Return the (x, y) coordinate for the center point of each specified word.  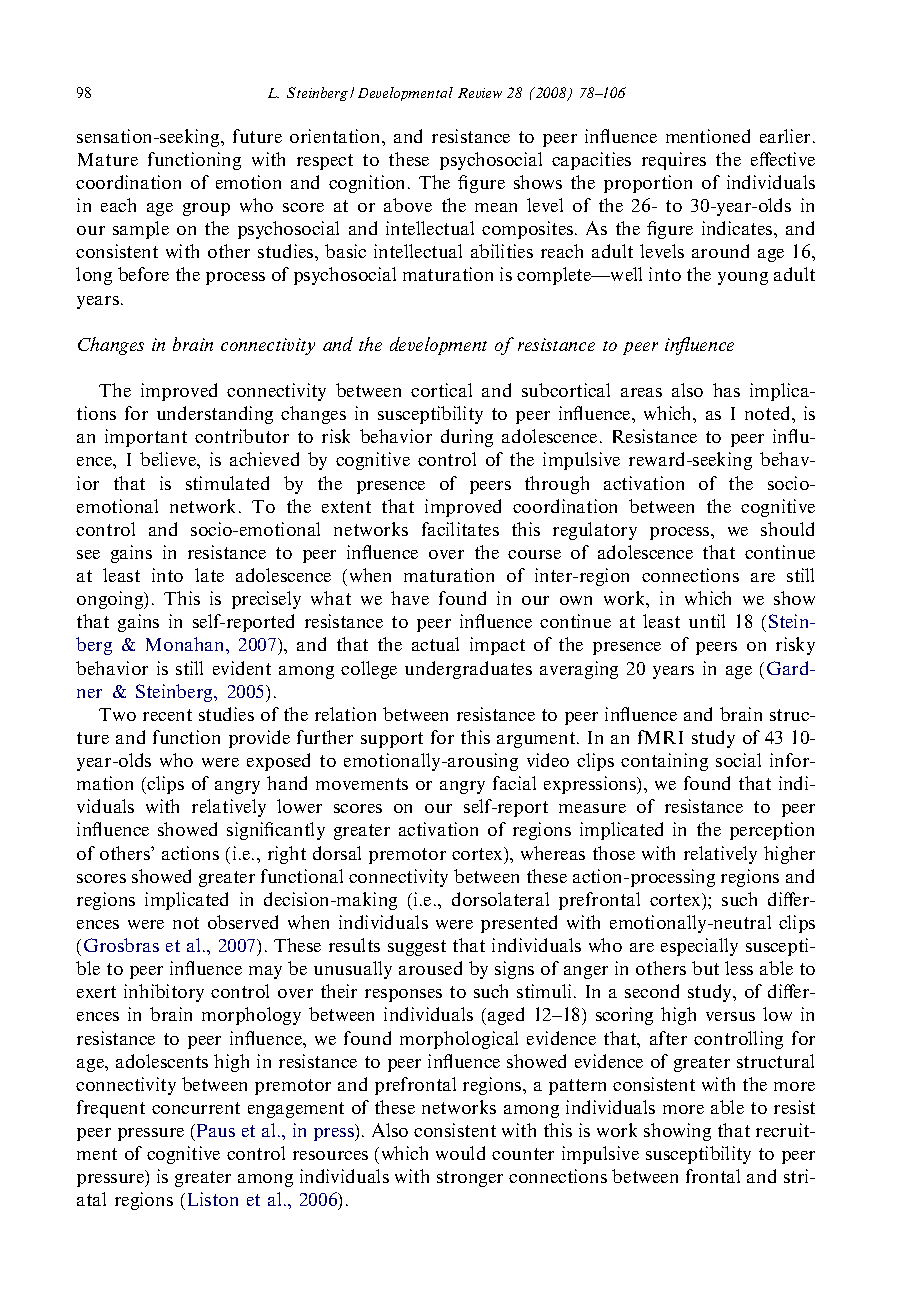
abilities (502, 251)
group (206, 209)
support (392, 740)
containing (664, 762)
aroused (430, 968)
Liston (213, 1199)
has (726, 390)
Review (480, 93)
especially (699, 947)
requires (674, 161)
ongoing (111, 600)
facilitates (460, 529)
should (787, 529)
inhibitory (164, 993)
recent (167, 715)
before (143, 274)
